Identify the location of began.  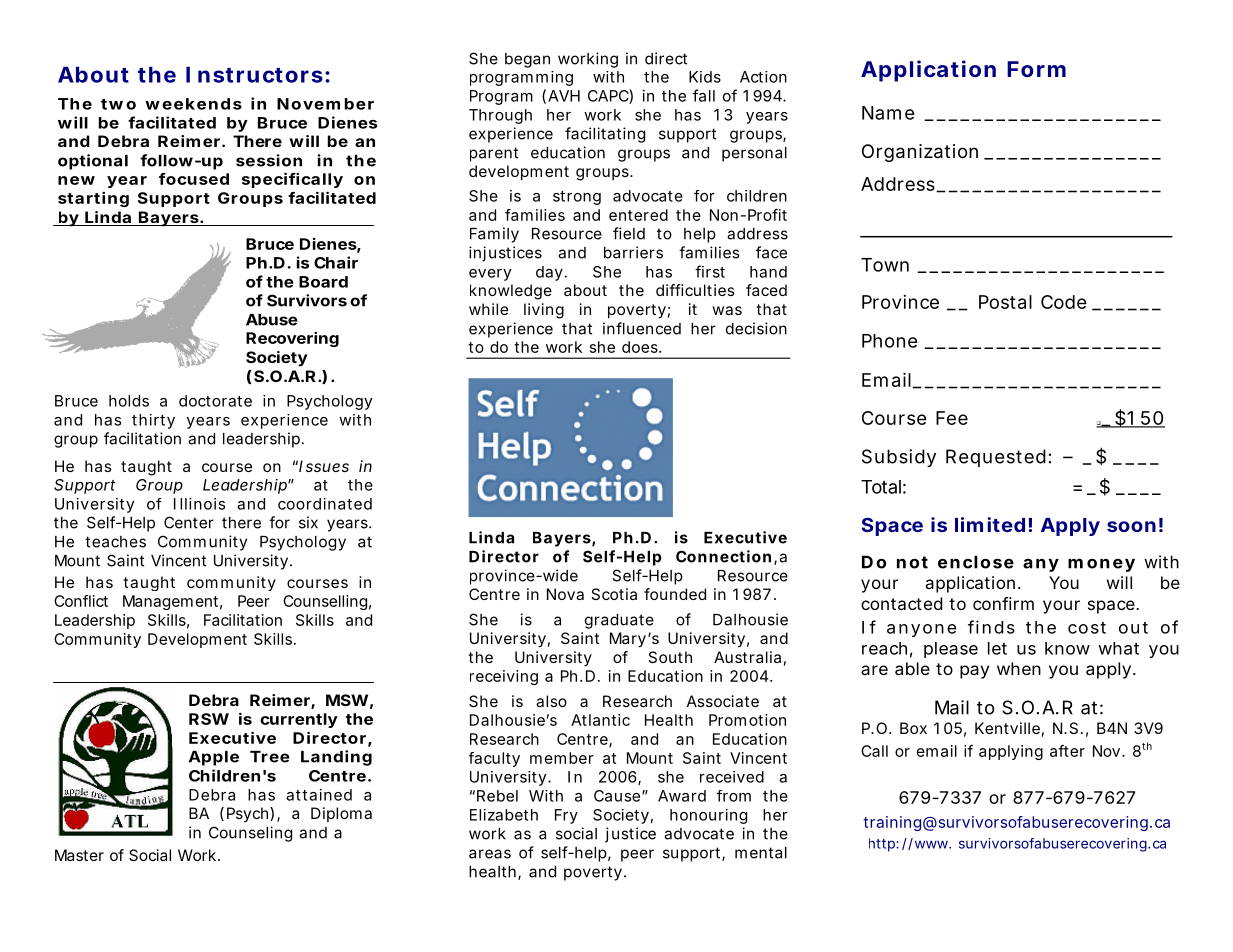
(527, 60).
